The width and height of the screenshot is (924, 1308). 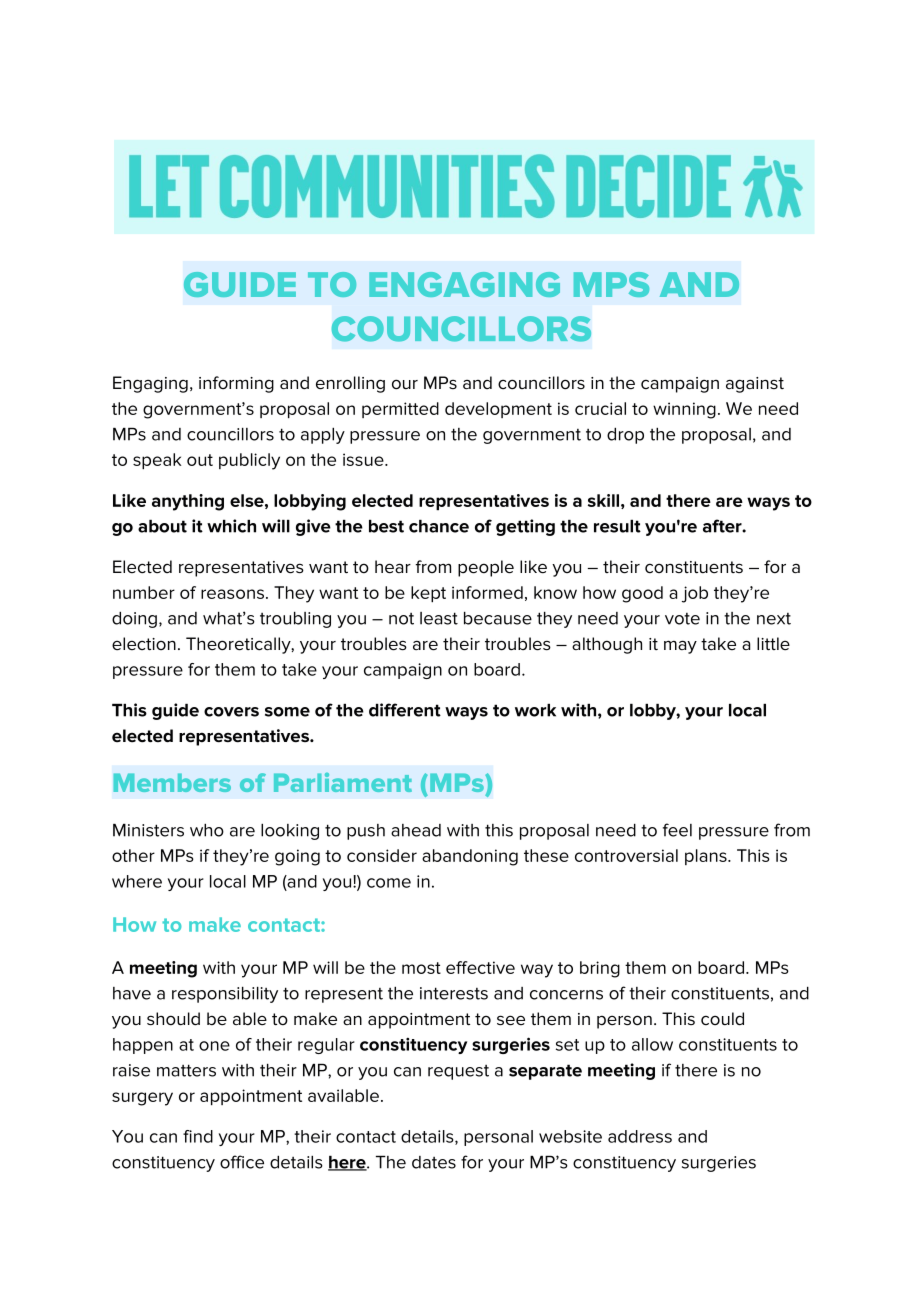 I want to click on could, so click(x=722, y=1019).
